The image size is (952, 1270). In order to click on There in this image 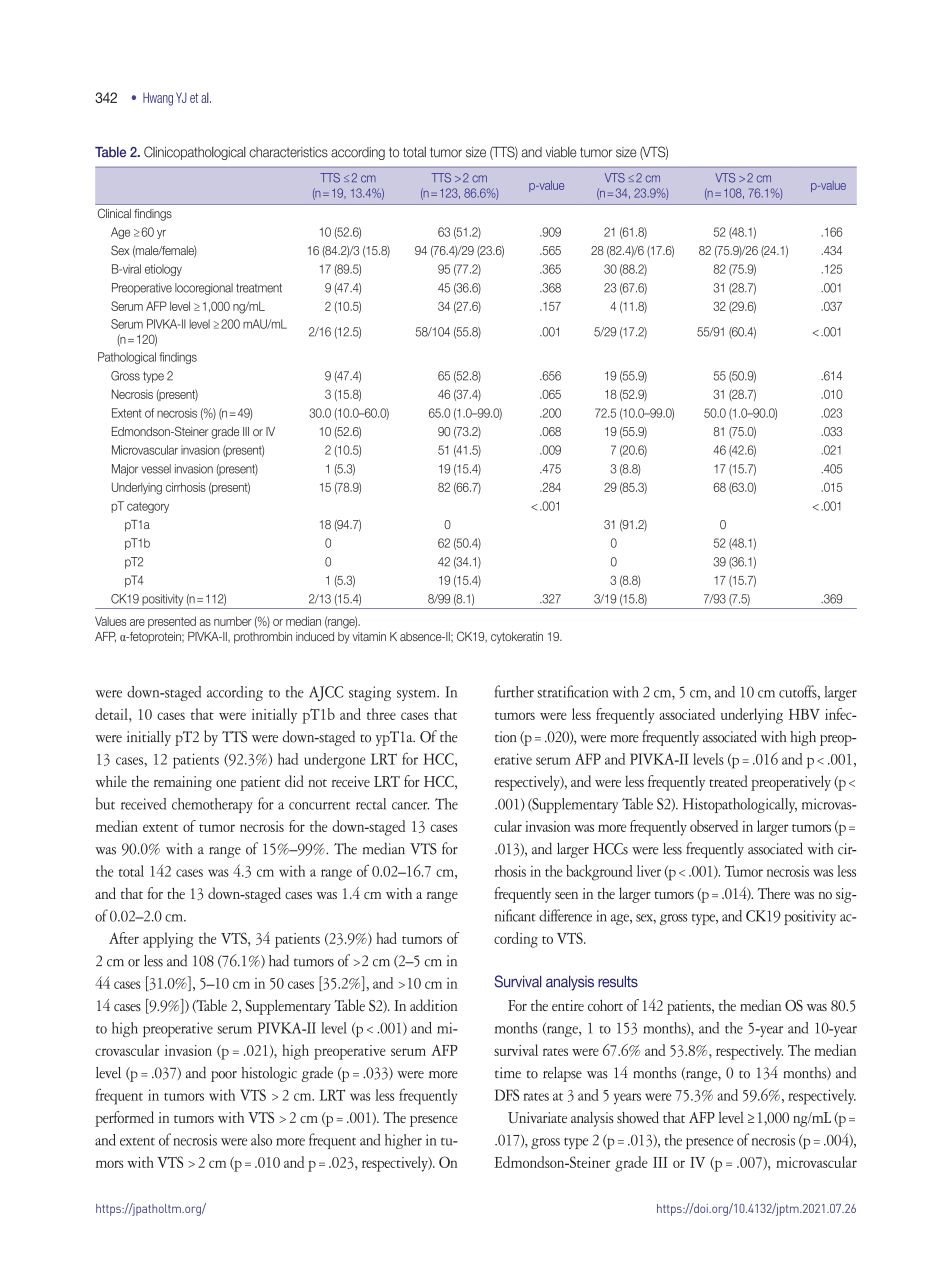, I will do `click(774, 893)`.
